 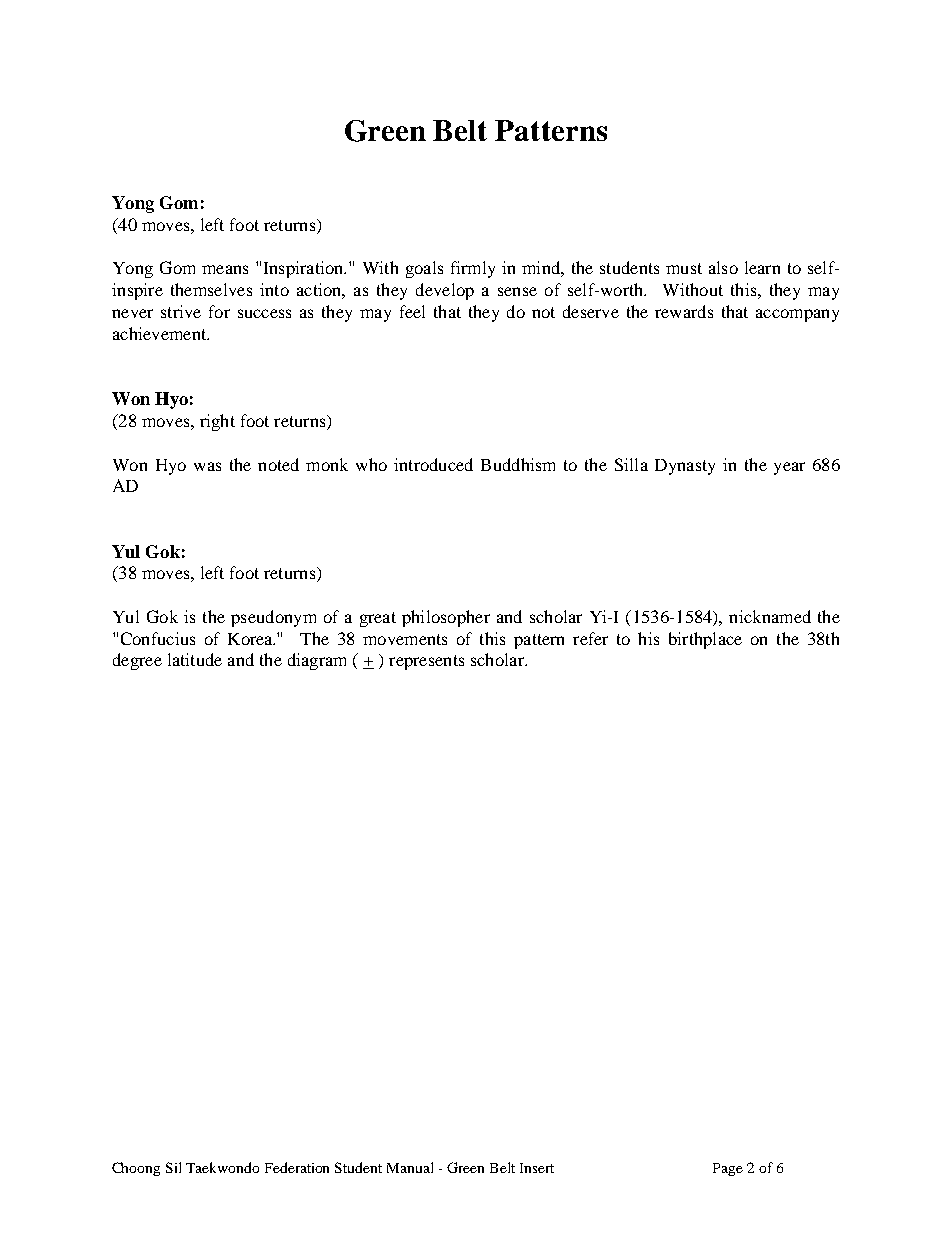 What do you see at coordinates (219, 311) in the page?
I see `for` at bounding box center [219, 311].
